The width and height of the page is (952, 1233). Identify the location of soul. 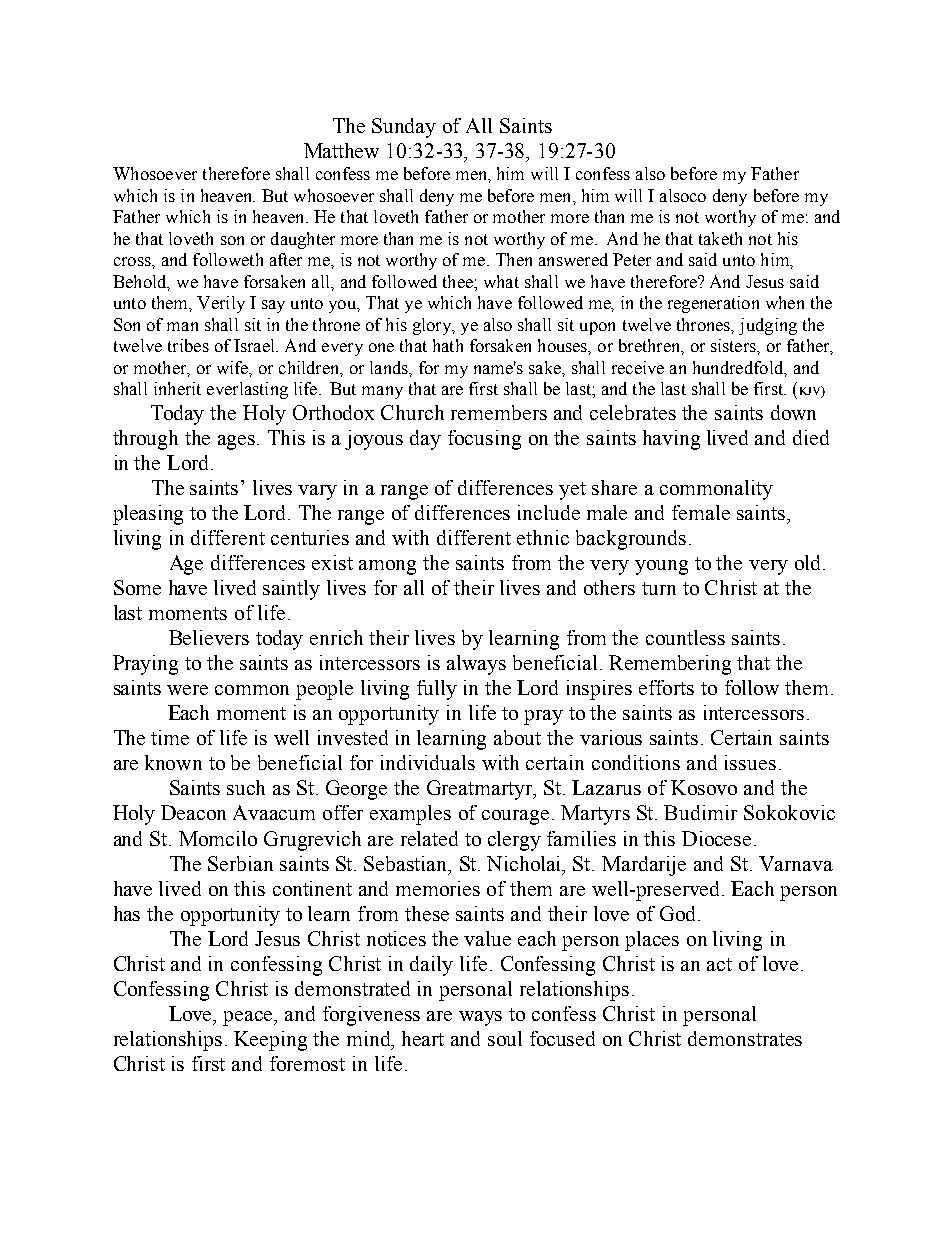
(505, 1038).
